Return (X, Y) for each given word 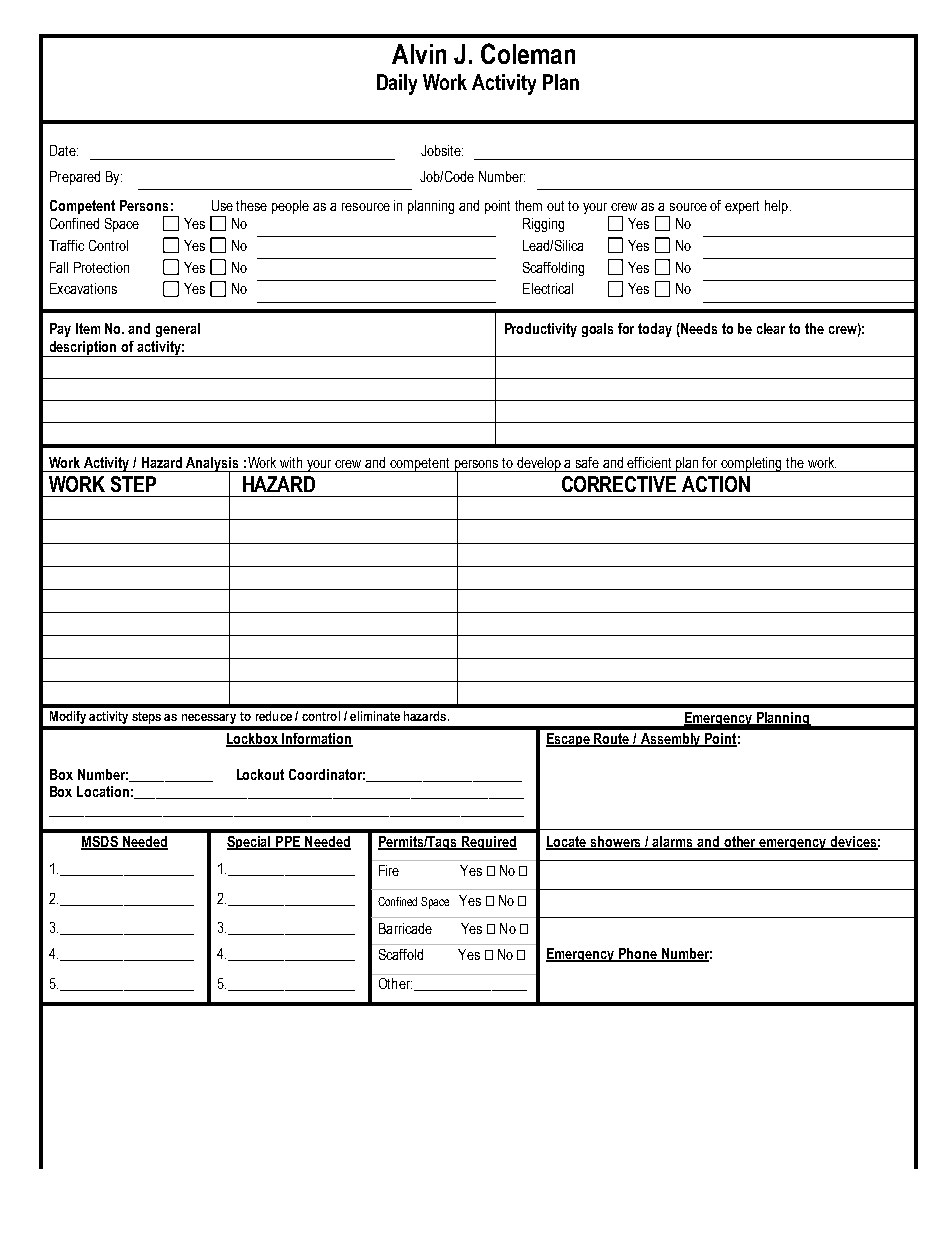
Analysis (213, 465)
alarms (673, 842)
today (655, 330)
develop (539, 464)
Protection (101, 267)
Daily (397, 84)
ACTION (716, 484)
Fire (389, 870)
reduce (274, 716)
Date (64, 150)
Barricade (405, 928)
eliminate (375, 716)
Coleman (528, 53)
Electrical (548, 288)
